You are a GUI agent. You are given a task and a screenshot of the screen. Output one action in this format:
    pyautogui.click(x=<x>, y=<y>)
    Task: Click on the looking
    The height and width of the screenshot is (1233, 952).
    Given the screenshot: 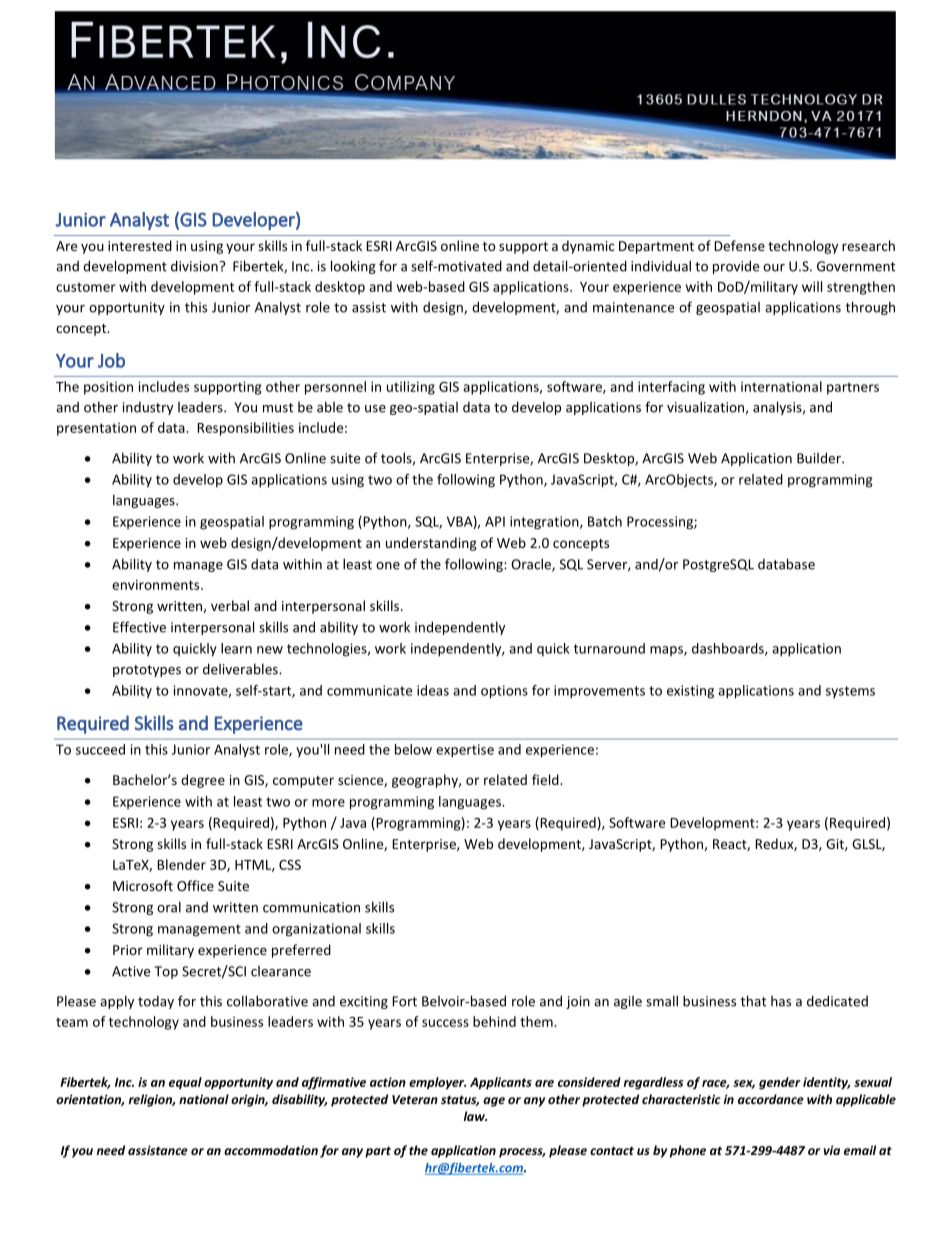 What is the action you would take?
    pyautogui.click(x=353, y=267)
